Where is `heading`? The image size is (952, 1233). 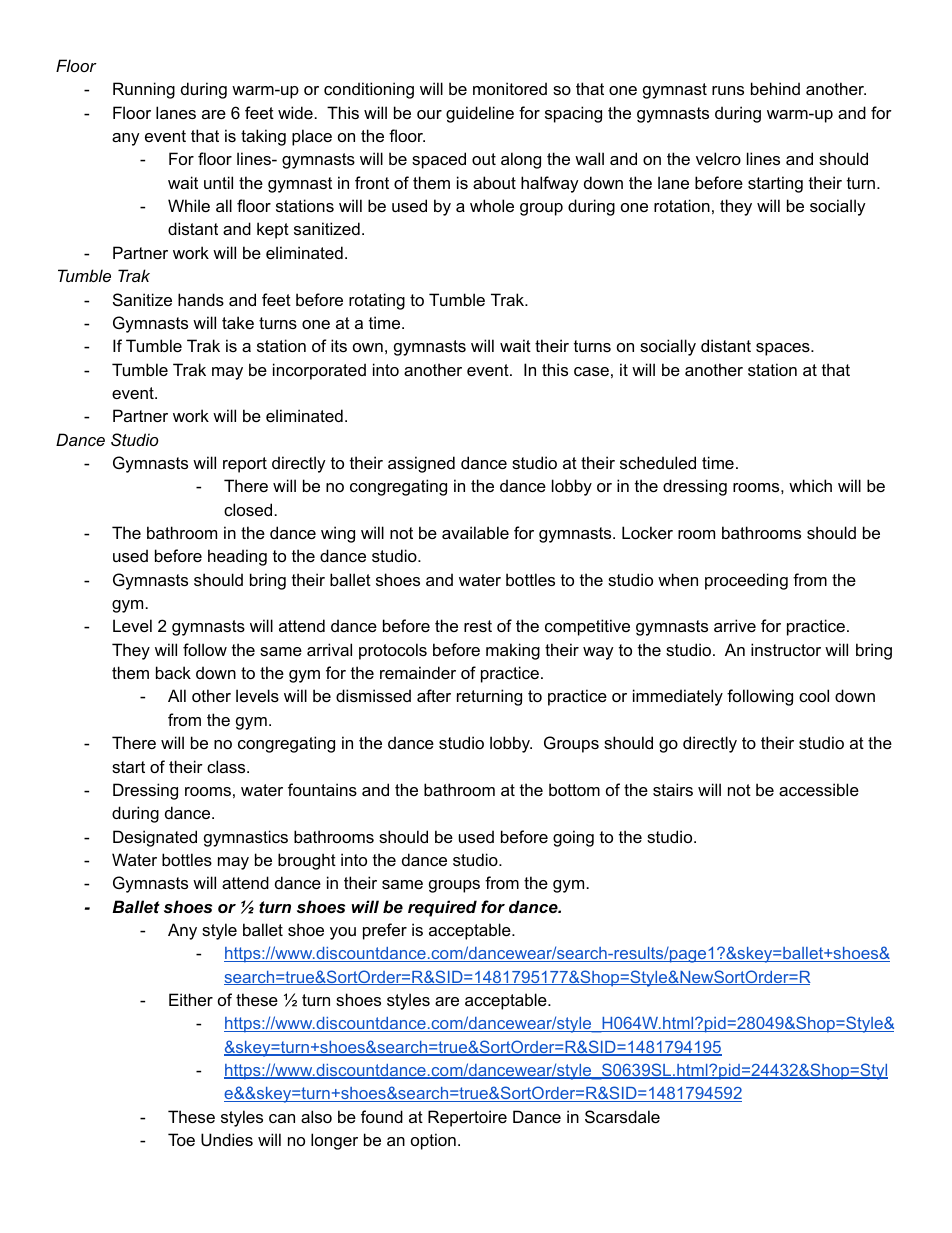
heading is located at coordinates (237, 557).
